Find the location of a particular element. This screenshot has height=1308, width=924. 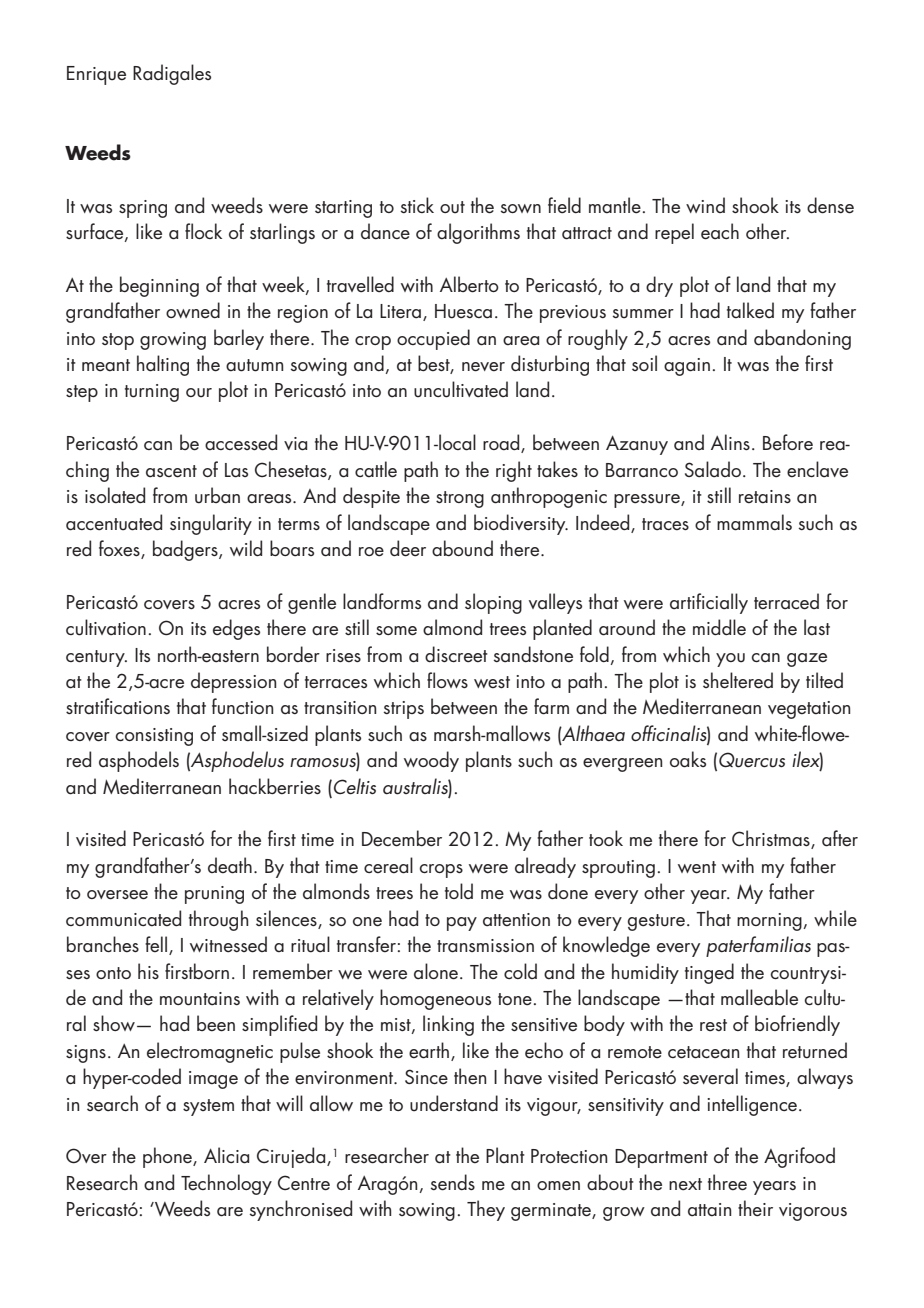

Enrique is located at coordinates (96, 75).
